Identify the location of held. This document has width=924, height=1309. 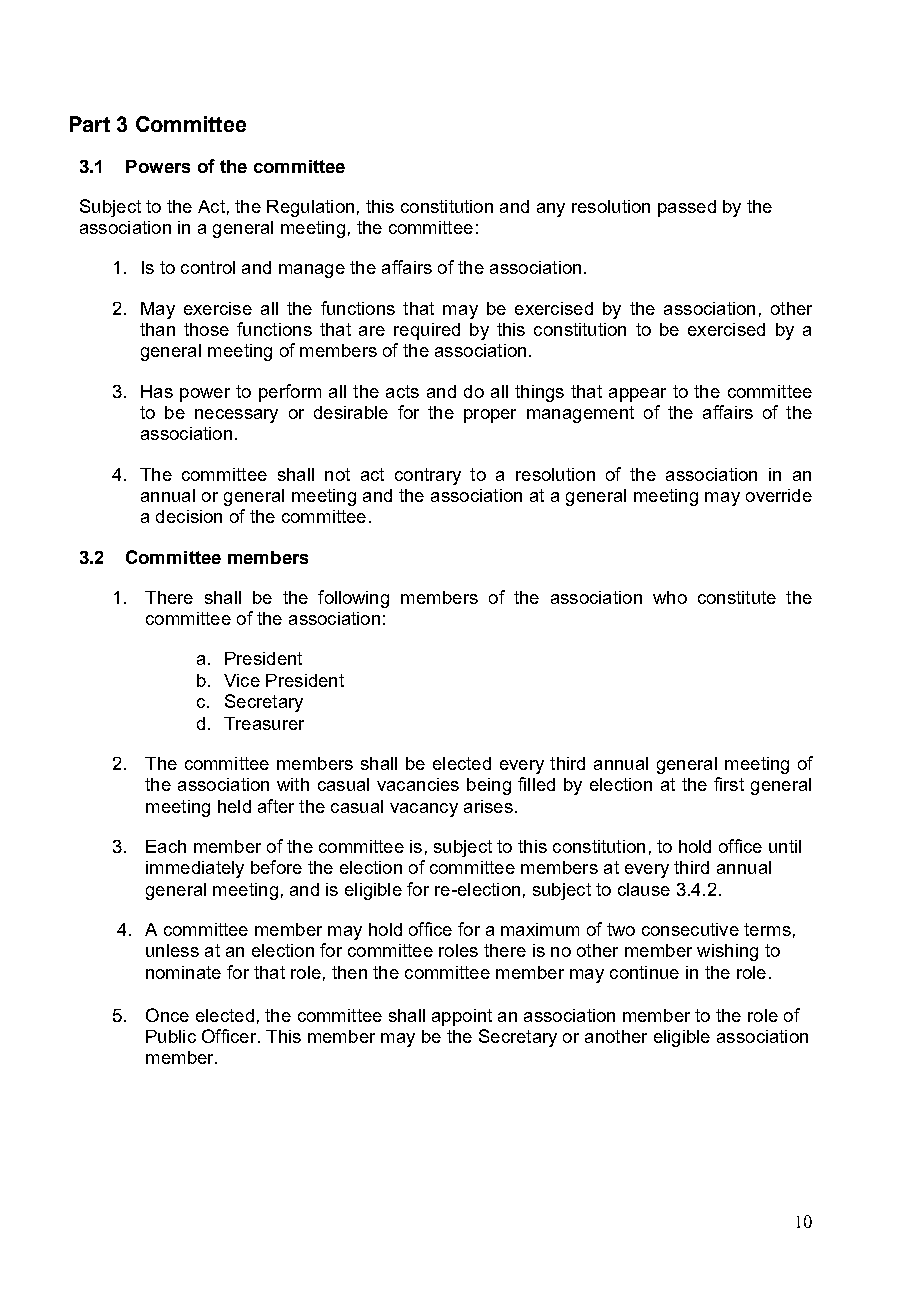
(234, 806).
